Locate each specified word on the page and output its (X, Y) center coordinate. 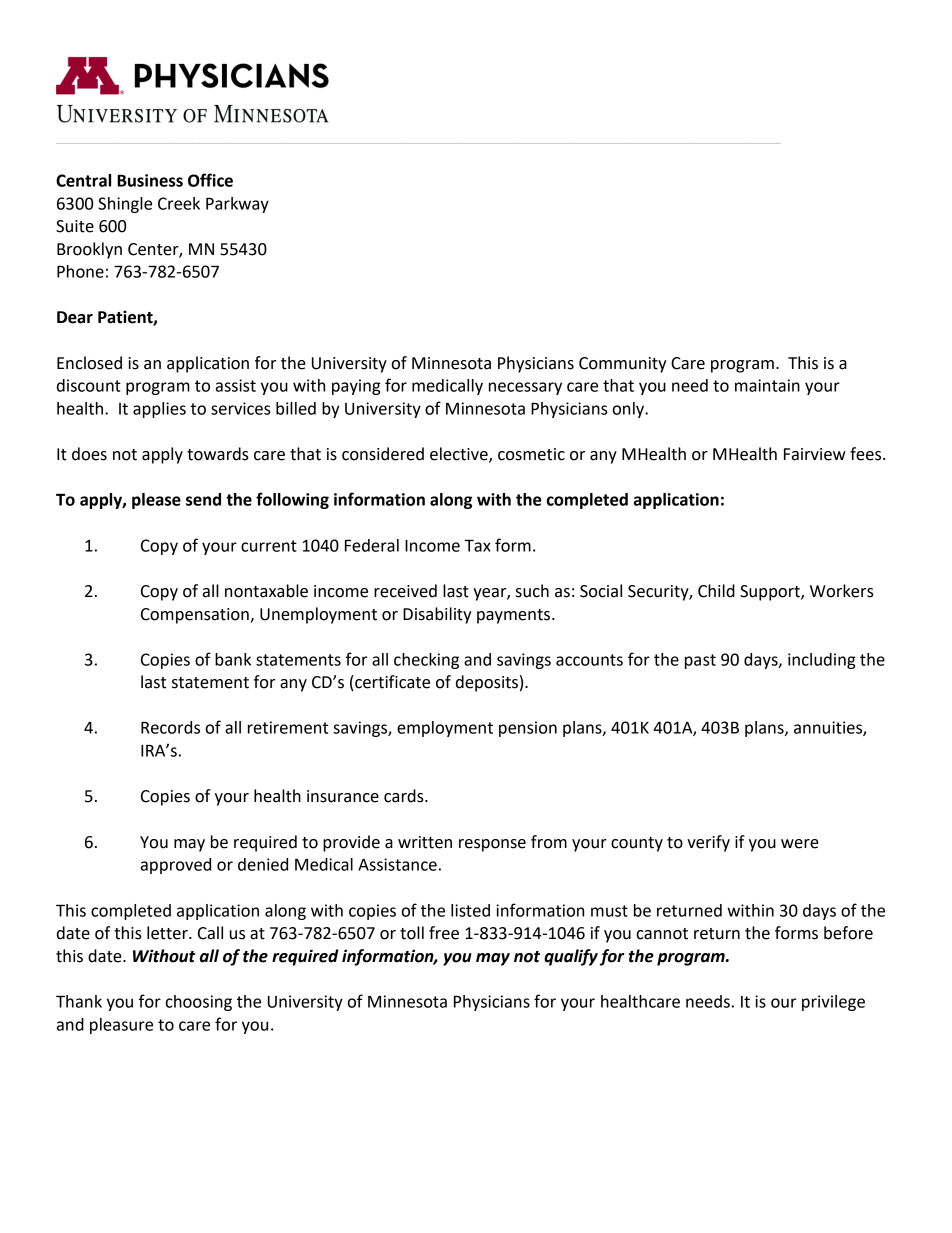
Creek (179, 203)
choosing (199, 1003)
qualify (571, 957)
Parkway (237, 205)
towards (218, 454)
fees (867, 454)
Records (170, 727)
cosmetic (531, 454)
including (822, 661)
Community (623, 365)
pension (528, 729)
